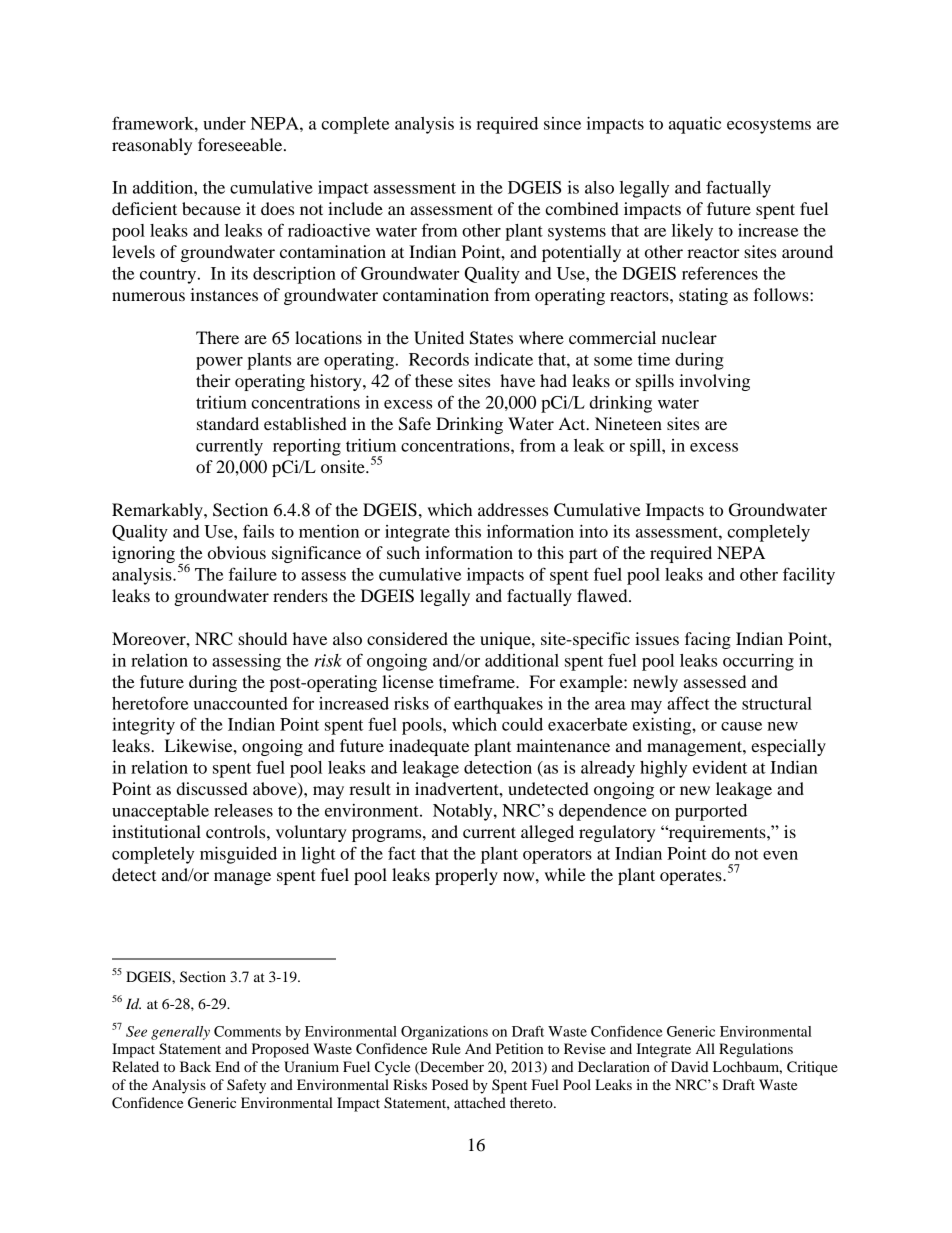 This document has width=952, height=1233. I want to click on since, so click(562, 123).
